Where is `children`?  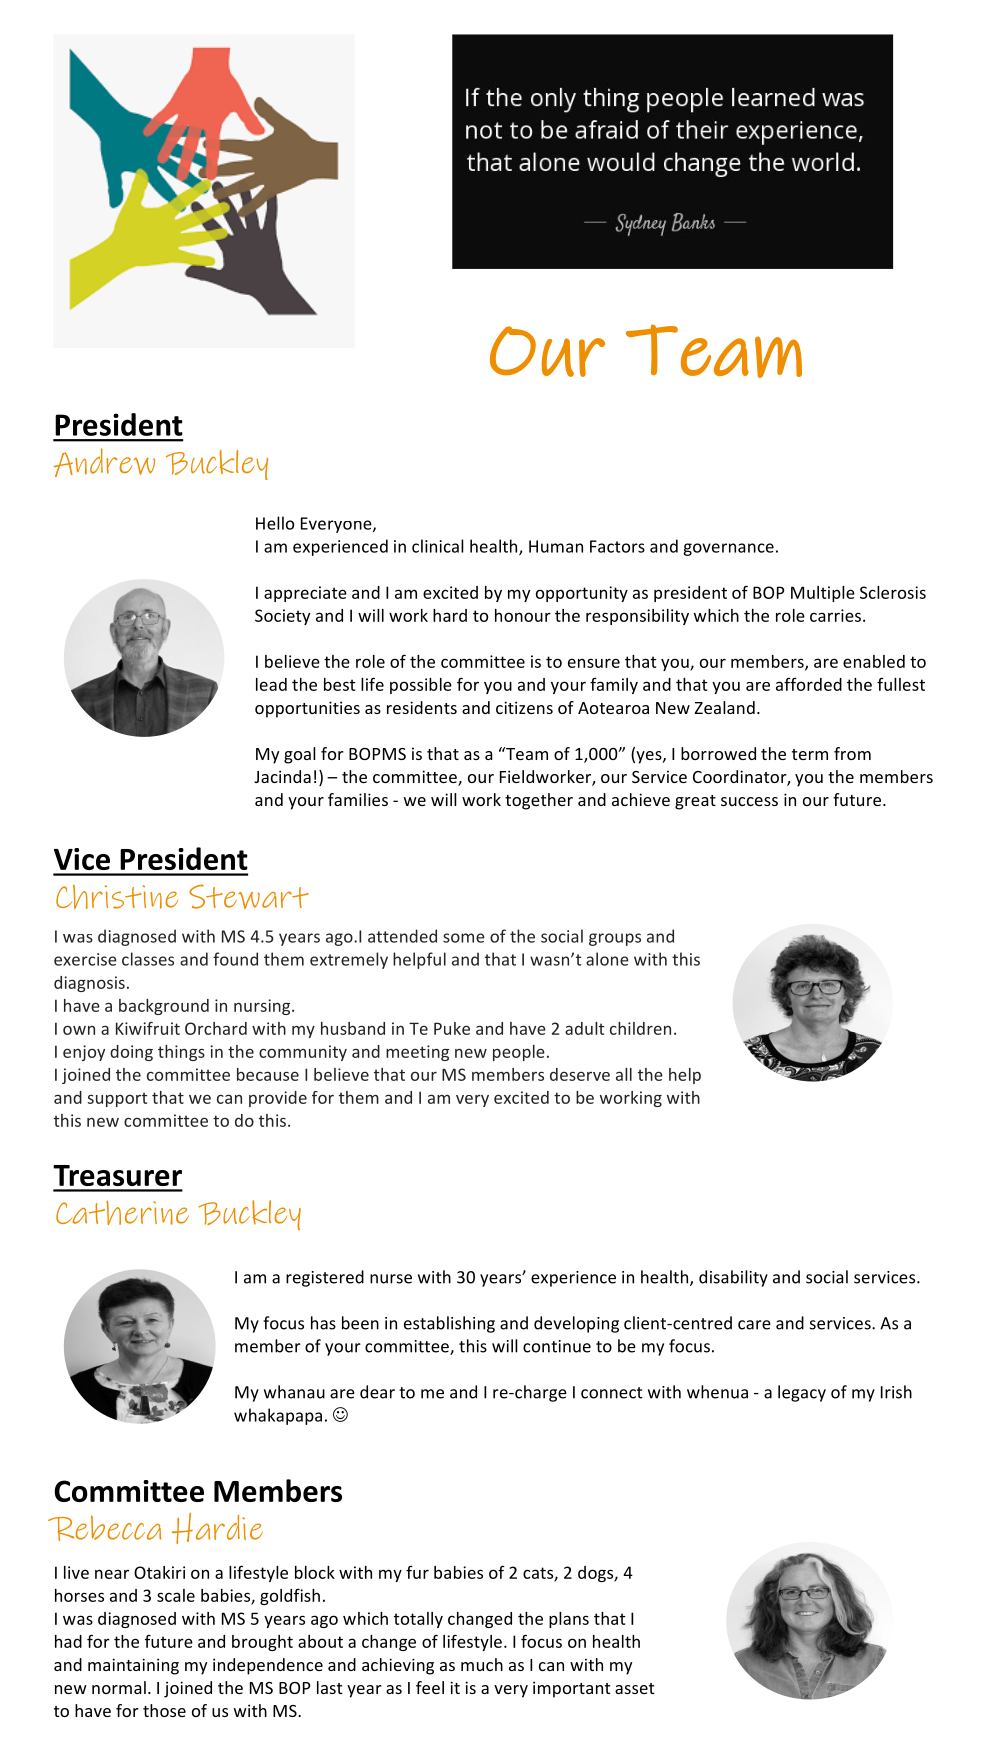 children is located at coordinates (640, 1028).
